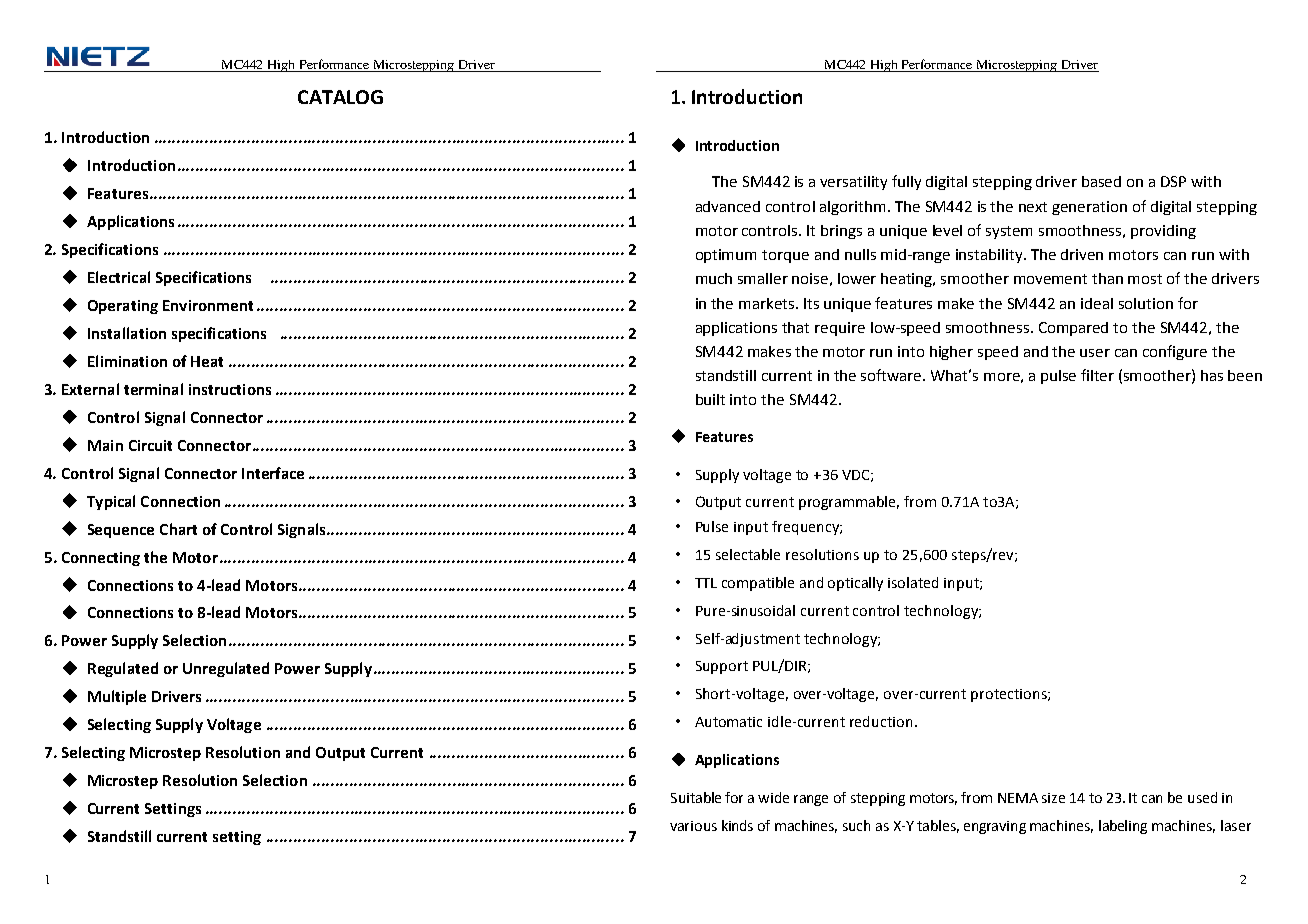  What do you see at coordinates (117, 697) in the screenshot?
I see `Multiple` at bounding box center [117, 697].
